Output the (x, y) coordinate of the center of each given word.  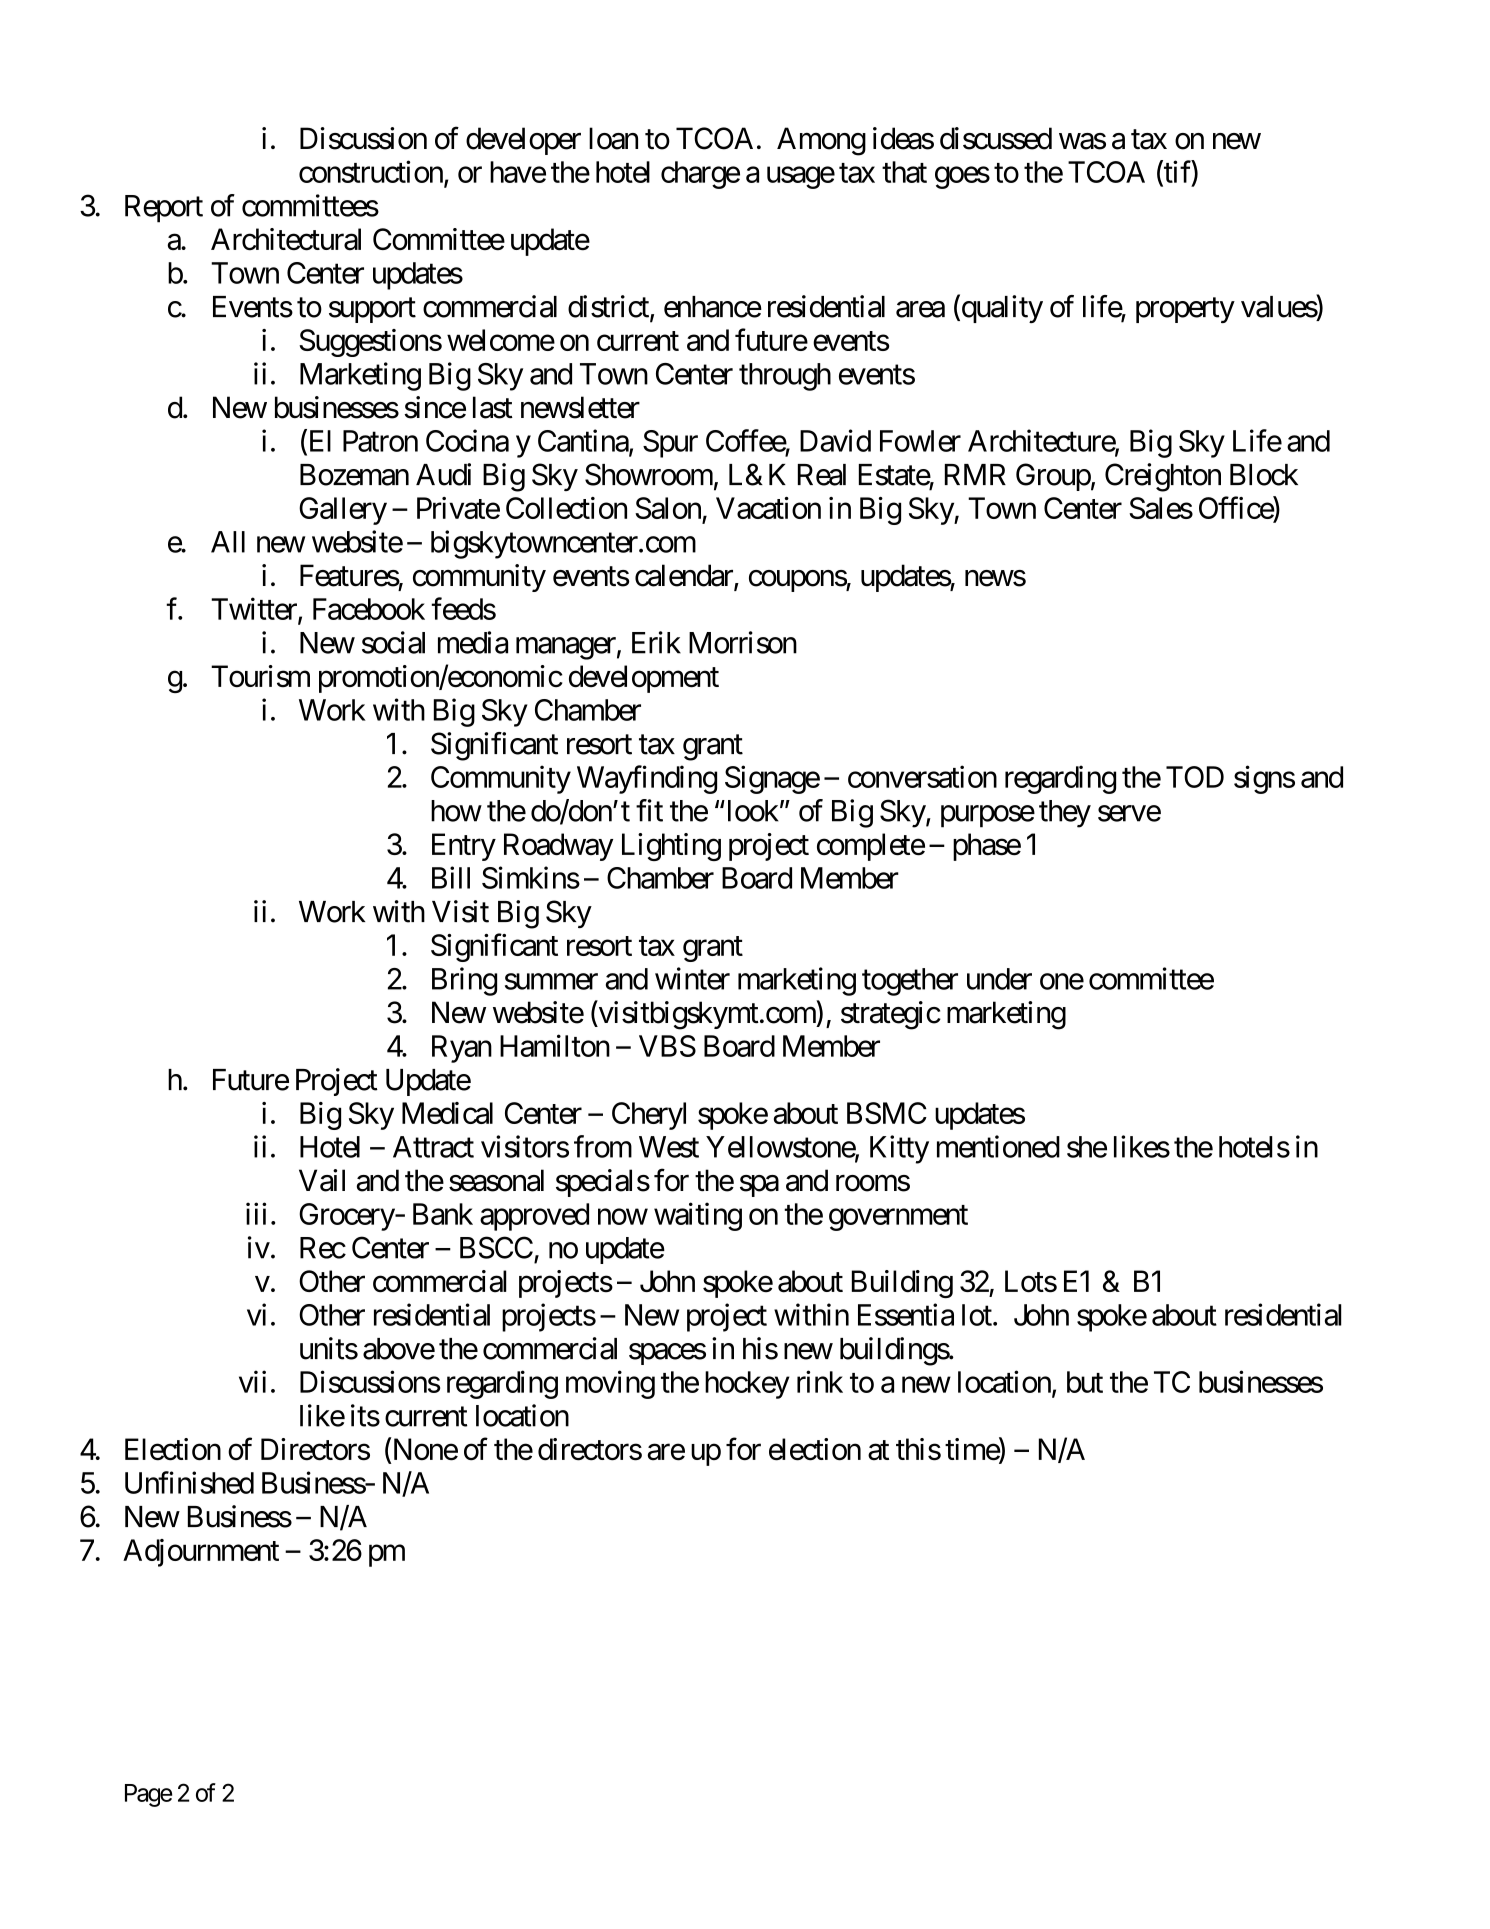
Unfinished (189, 1482)
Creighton (1163, 477)
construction (371, 171)
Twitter (255, 609)
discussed (996, 138)
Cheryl (649, 1116)
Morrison (743, 642)
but (1085, 1382)
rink (820, 1381)
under (999, 979)
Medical (447, 1113)
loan (613, 138)
